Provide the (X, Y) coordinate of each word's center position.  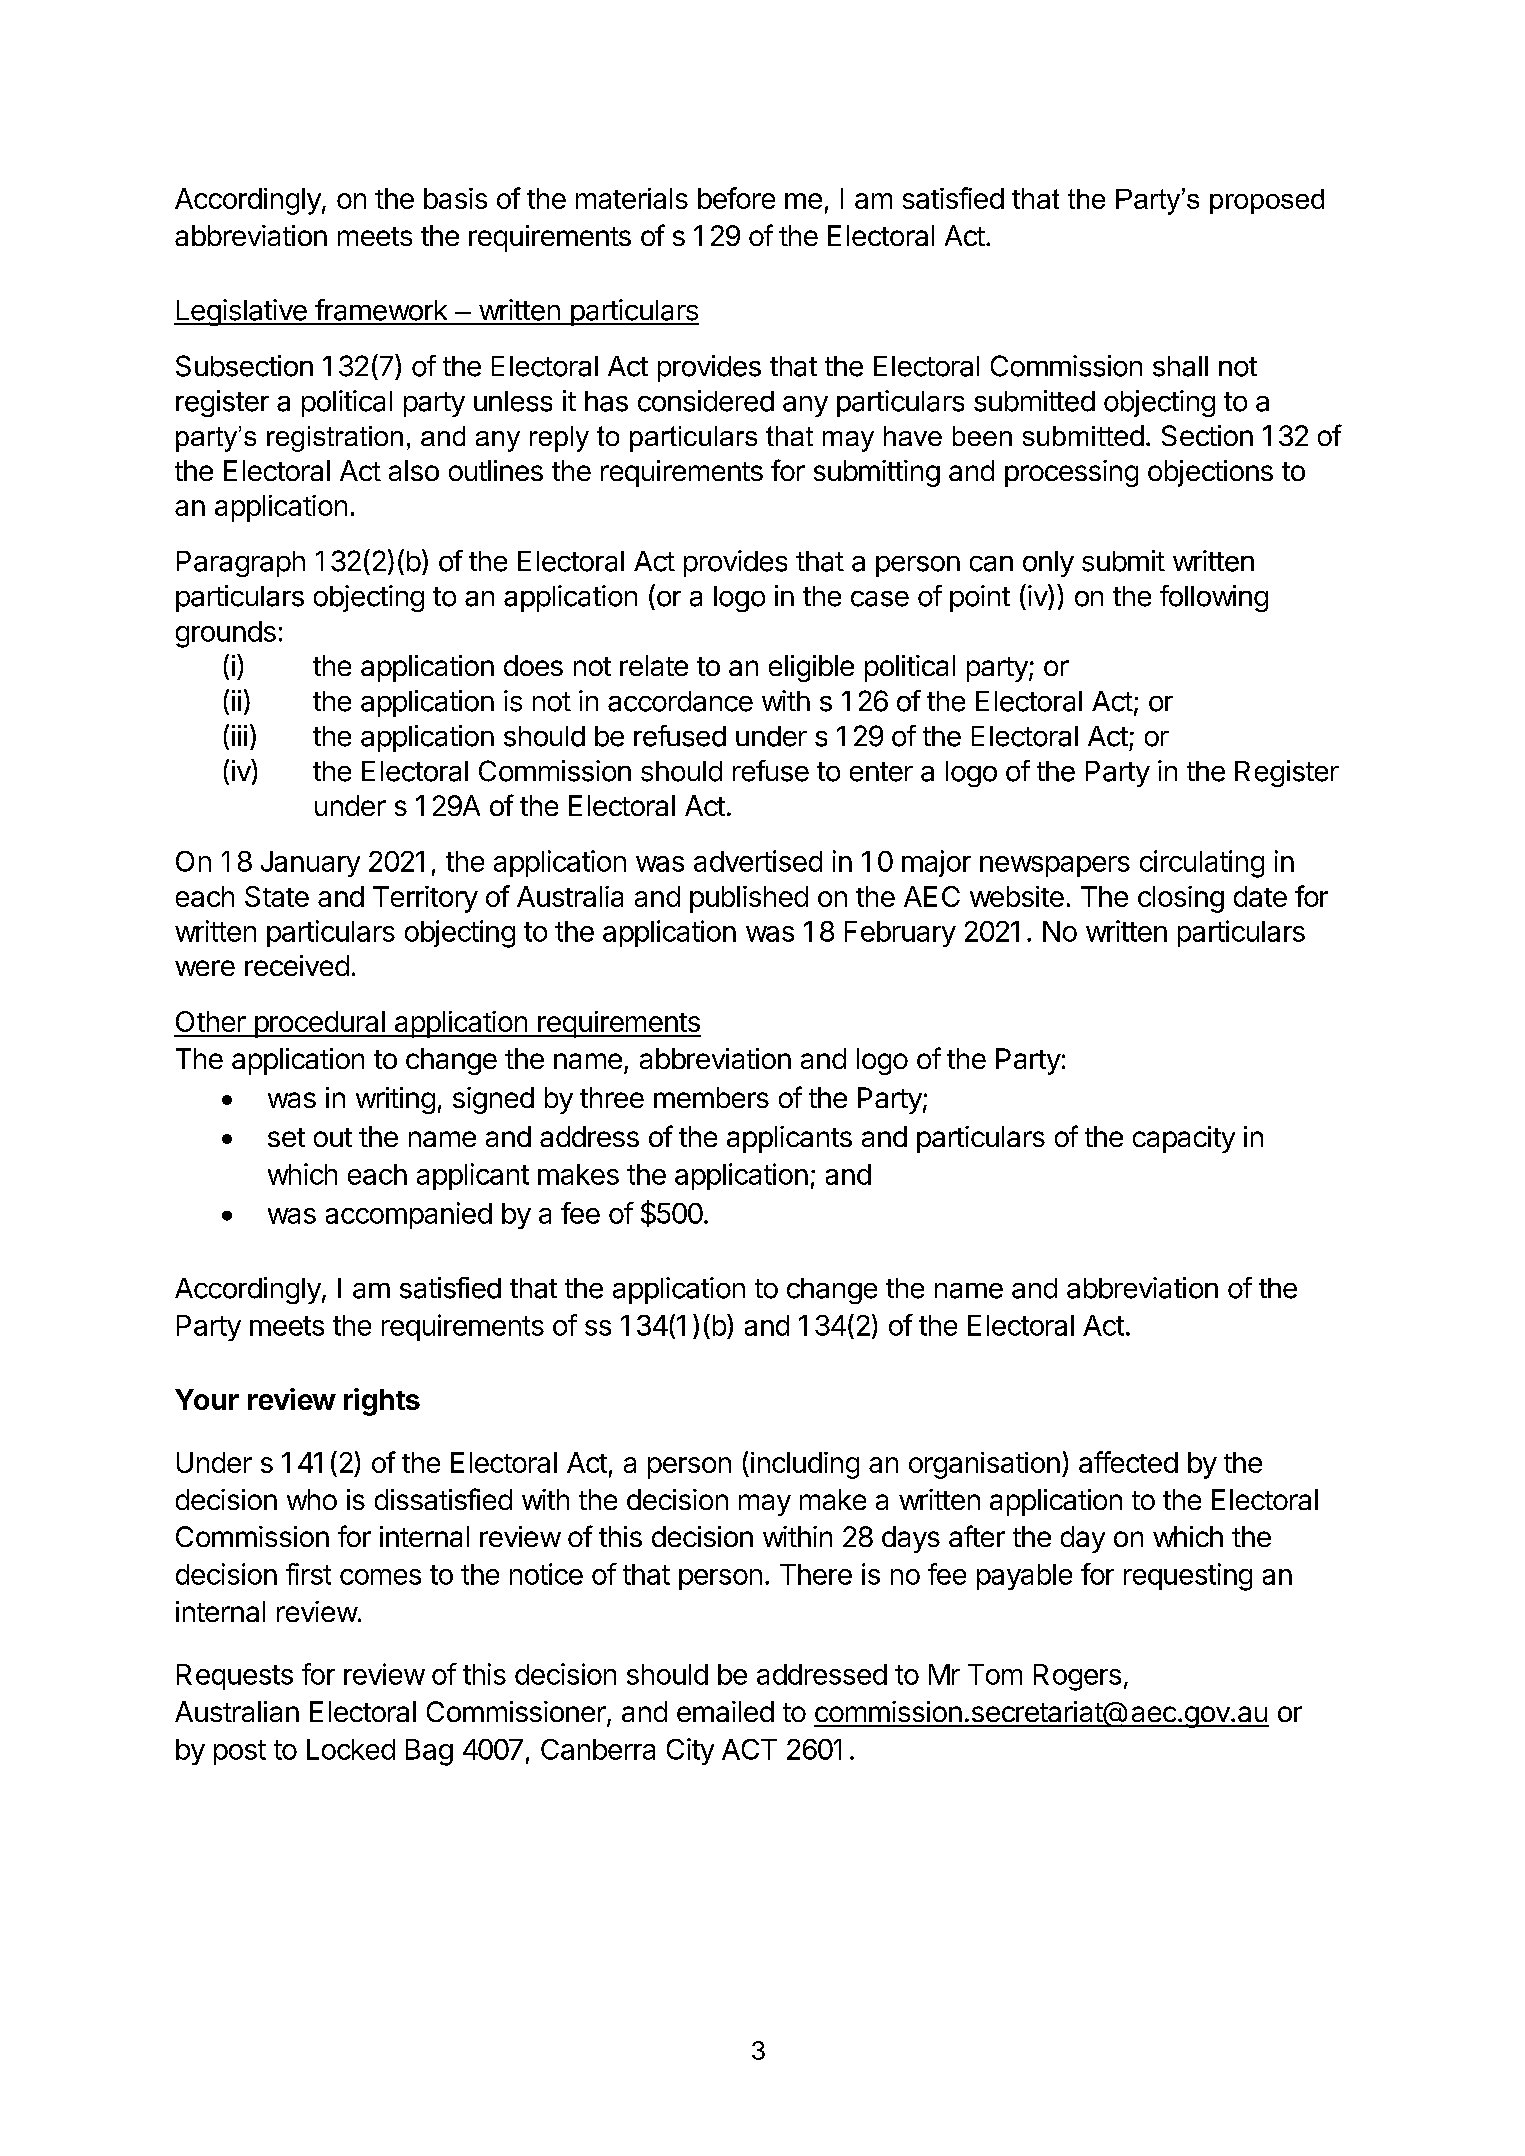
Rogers (1077, 1677)
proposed (1267, 201)
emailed (725, 1711)
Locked (351, 1749)
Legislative (241, 312)
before (736, 198)
